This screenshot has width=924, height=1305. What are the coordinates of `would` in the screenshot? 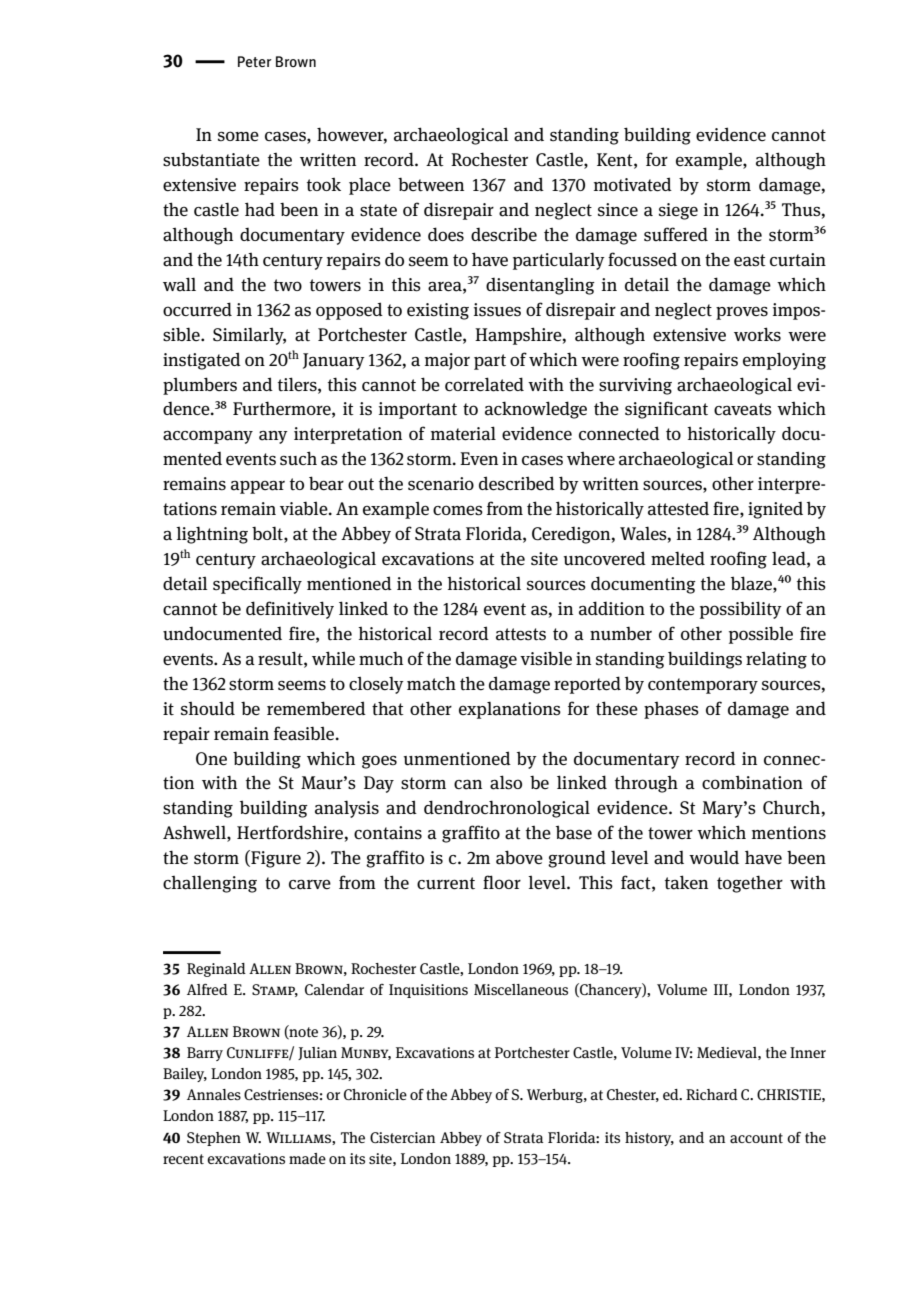 It's located at (714, 857).
